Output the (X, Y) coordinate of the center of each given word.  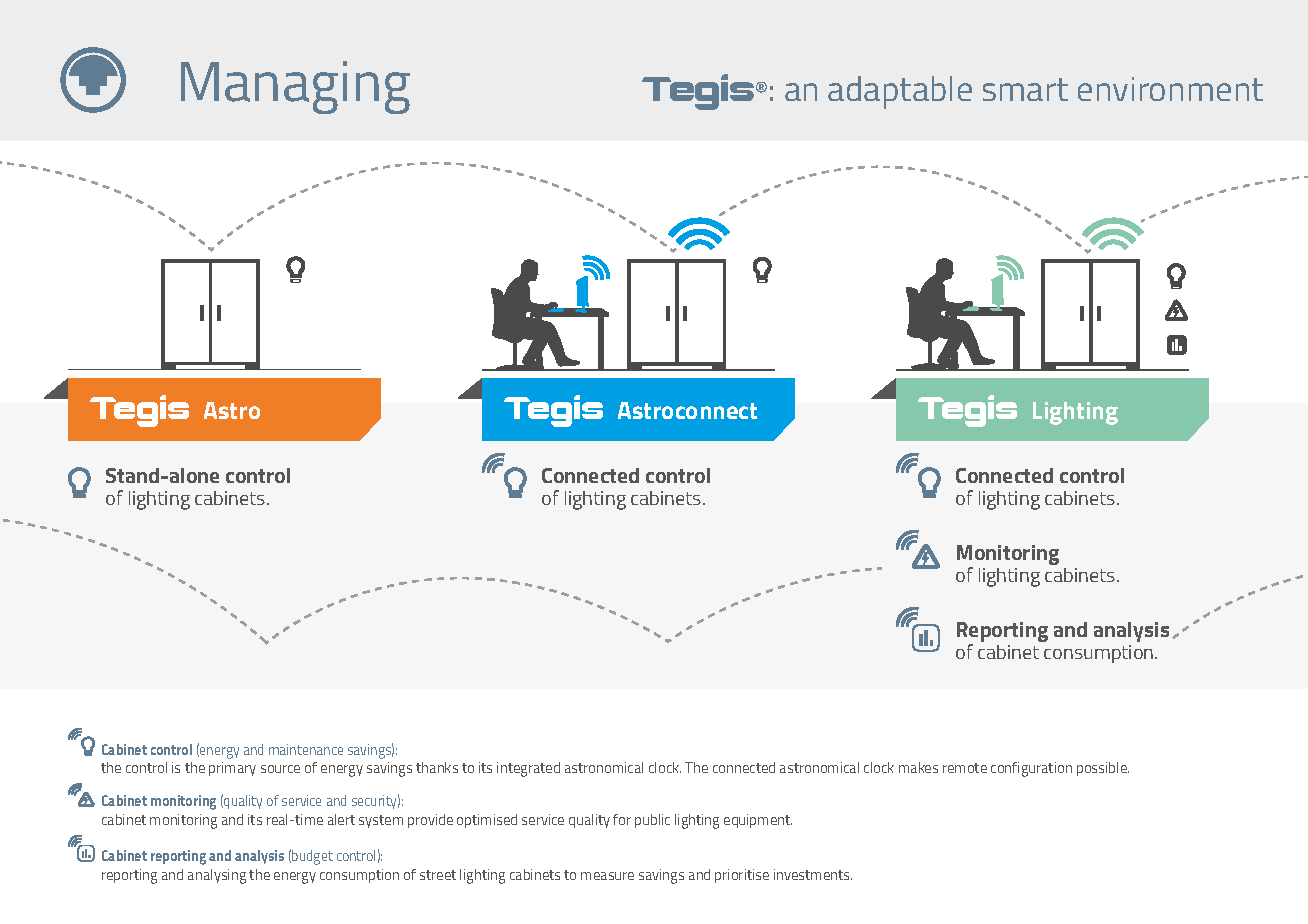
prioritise (742, 876)
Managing (295, 87)
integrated (528, 769)
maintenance (306, 749)
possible (1103, 769)
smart (1025, 89)
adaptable (900, 92)
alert (341, 819)
